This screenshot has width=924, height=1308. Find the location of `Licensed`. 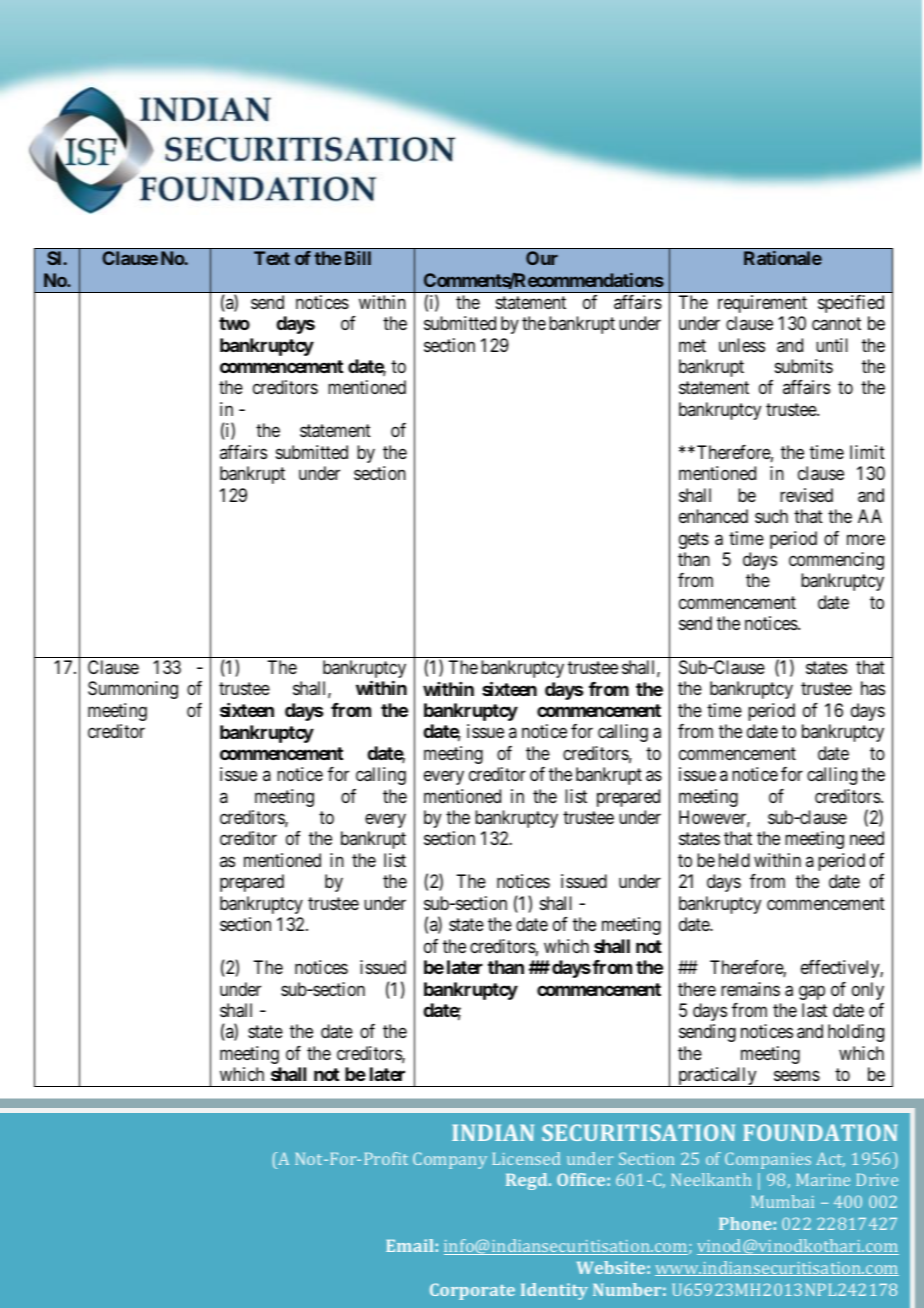

Licensed is located at coordinates (526, 1158).
